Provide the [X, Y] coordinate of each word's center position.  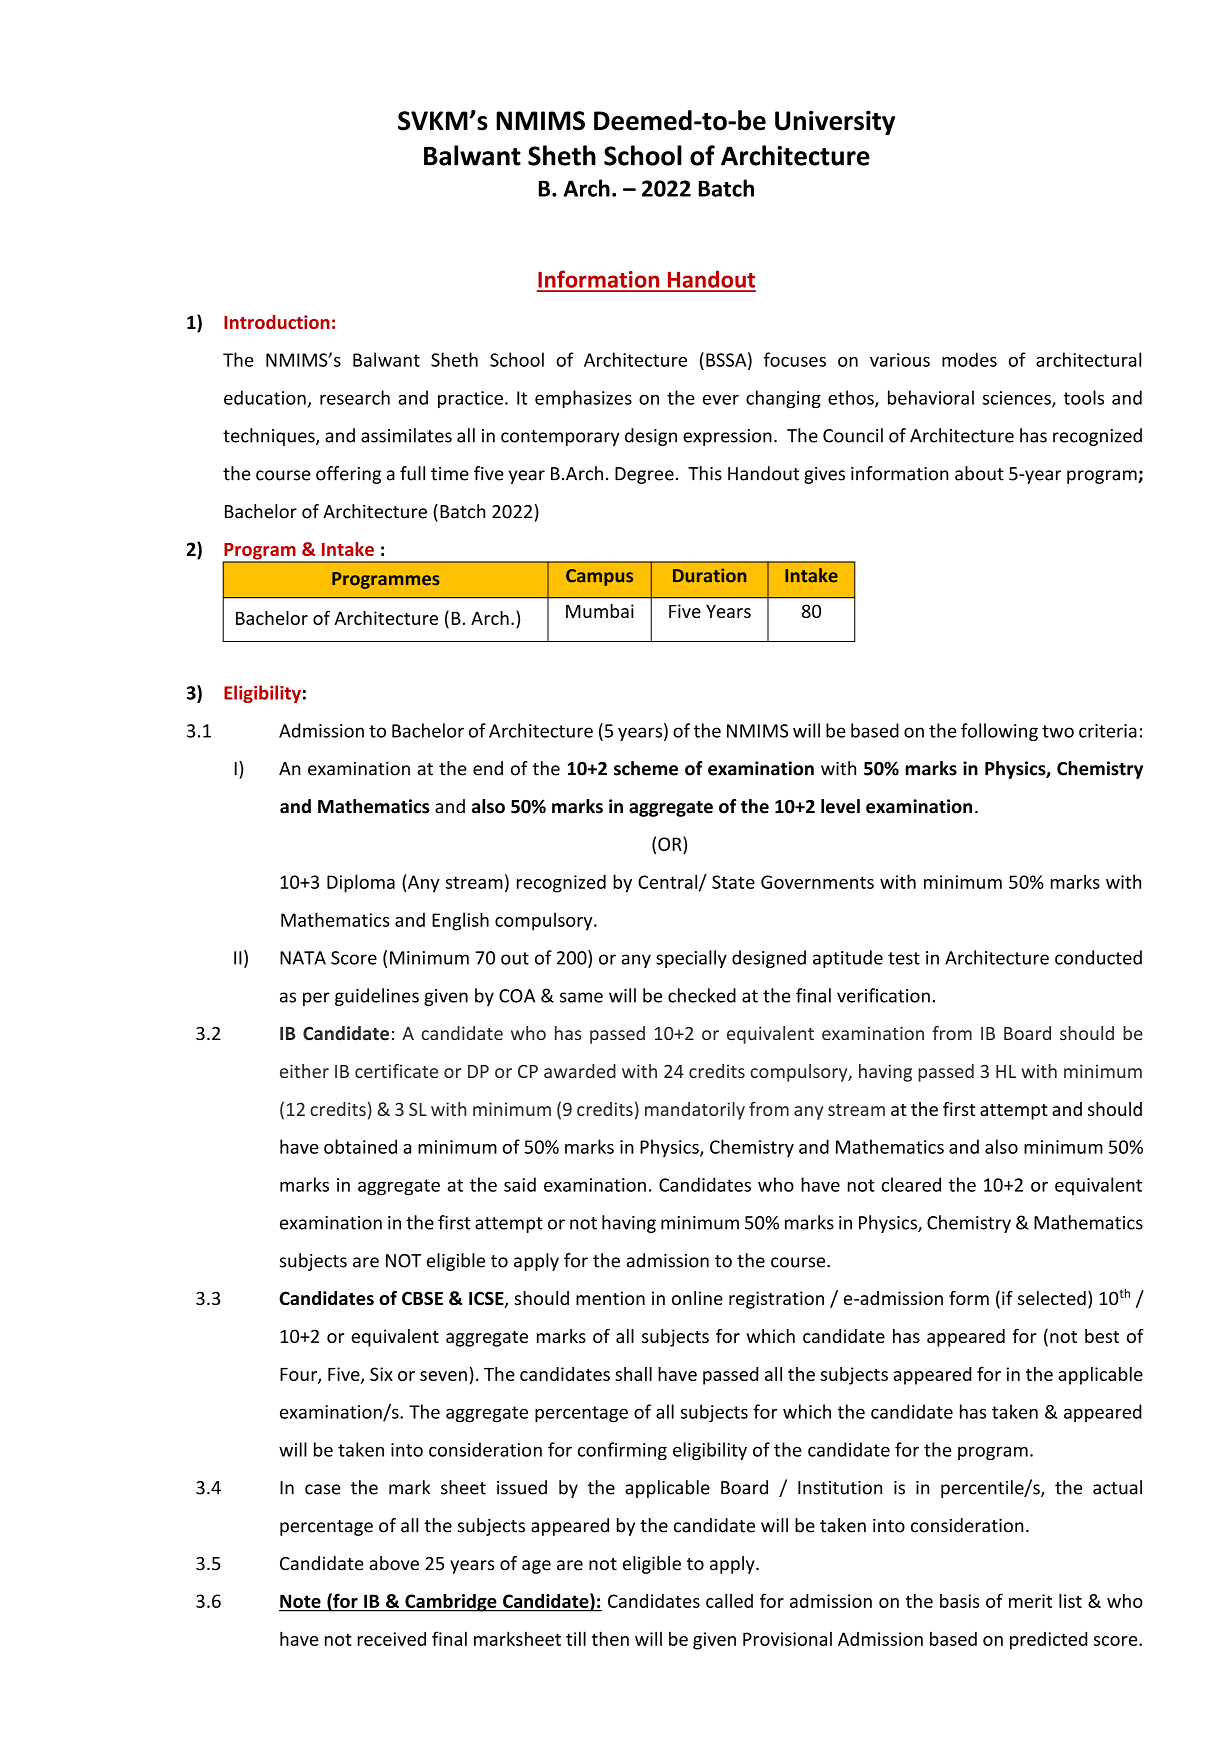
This [705, 473]
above [394, 1563]
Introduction [277, 322]
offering [348, 475]
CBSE [422, 1298]
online [697, 1298]
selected [1052, 1298]
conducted [1098, 957]
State [733, 882]
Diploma [361, 883]
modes [969, 359]
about [979, 473]
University [835, 122]
